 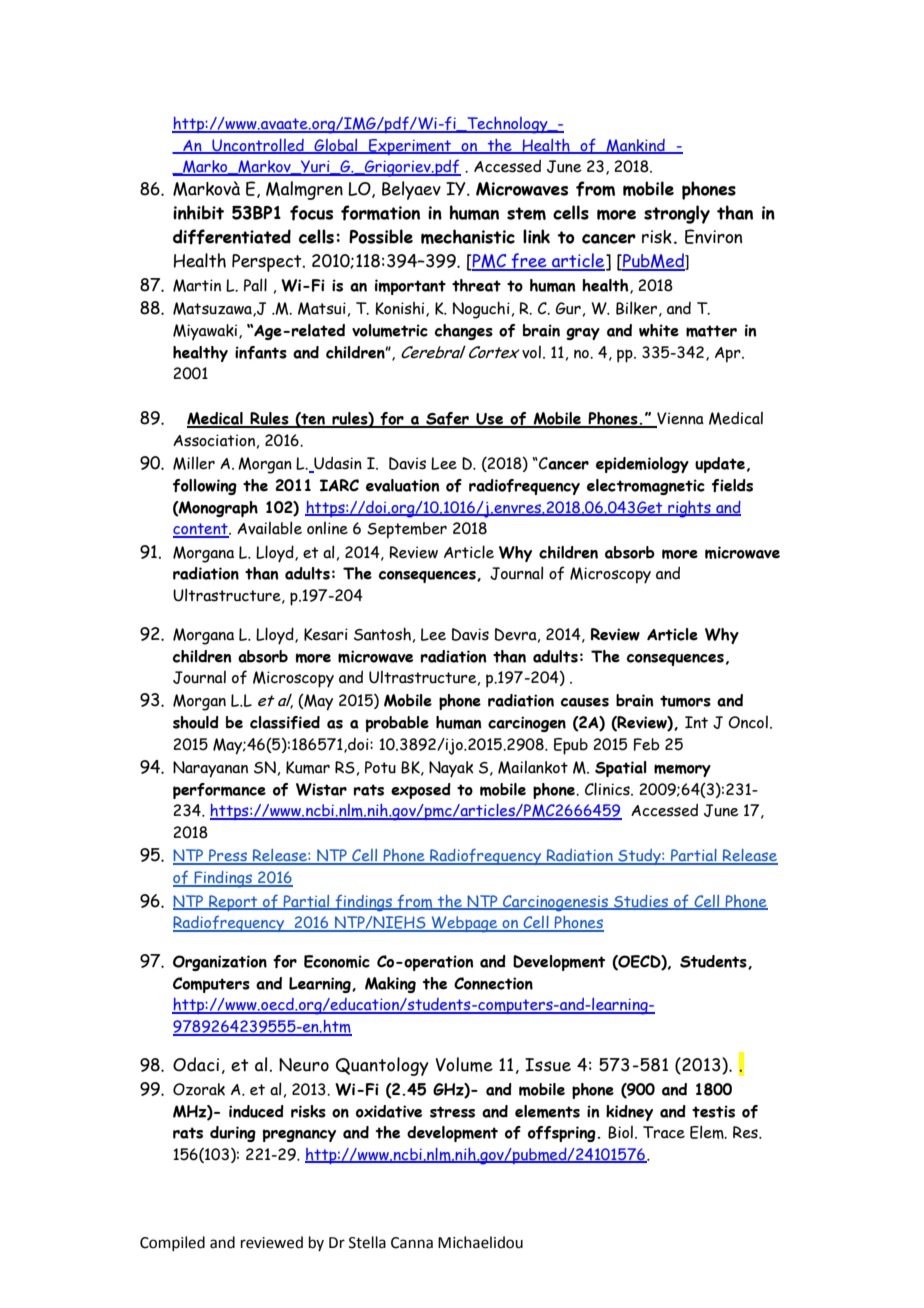 I want to click on rights, so click(x=689, y=509).
